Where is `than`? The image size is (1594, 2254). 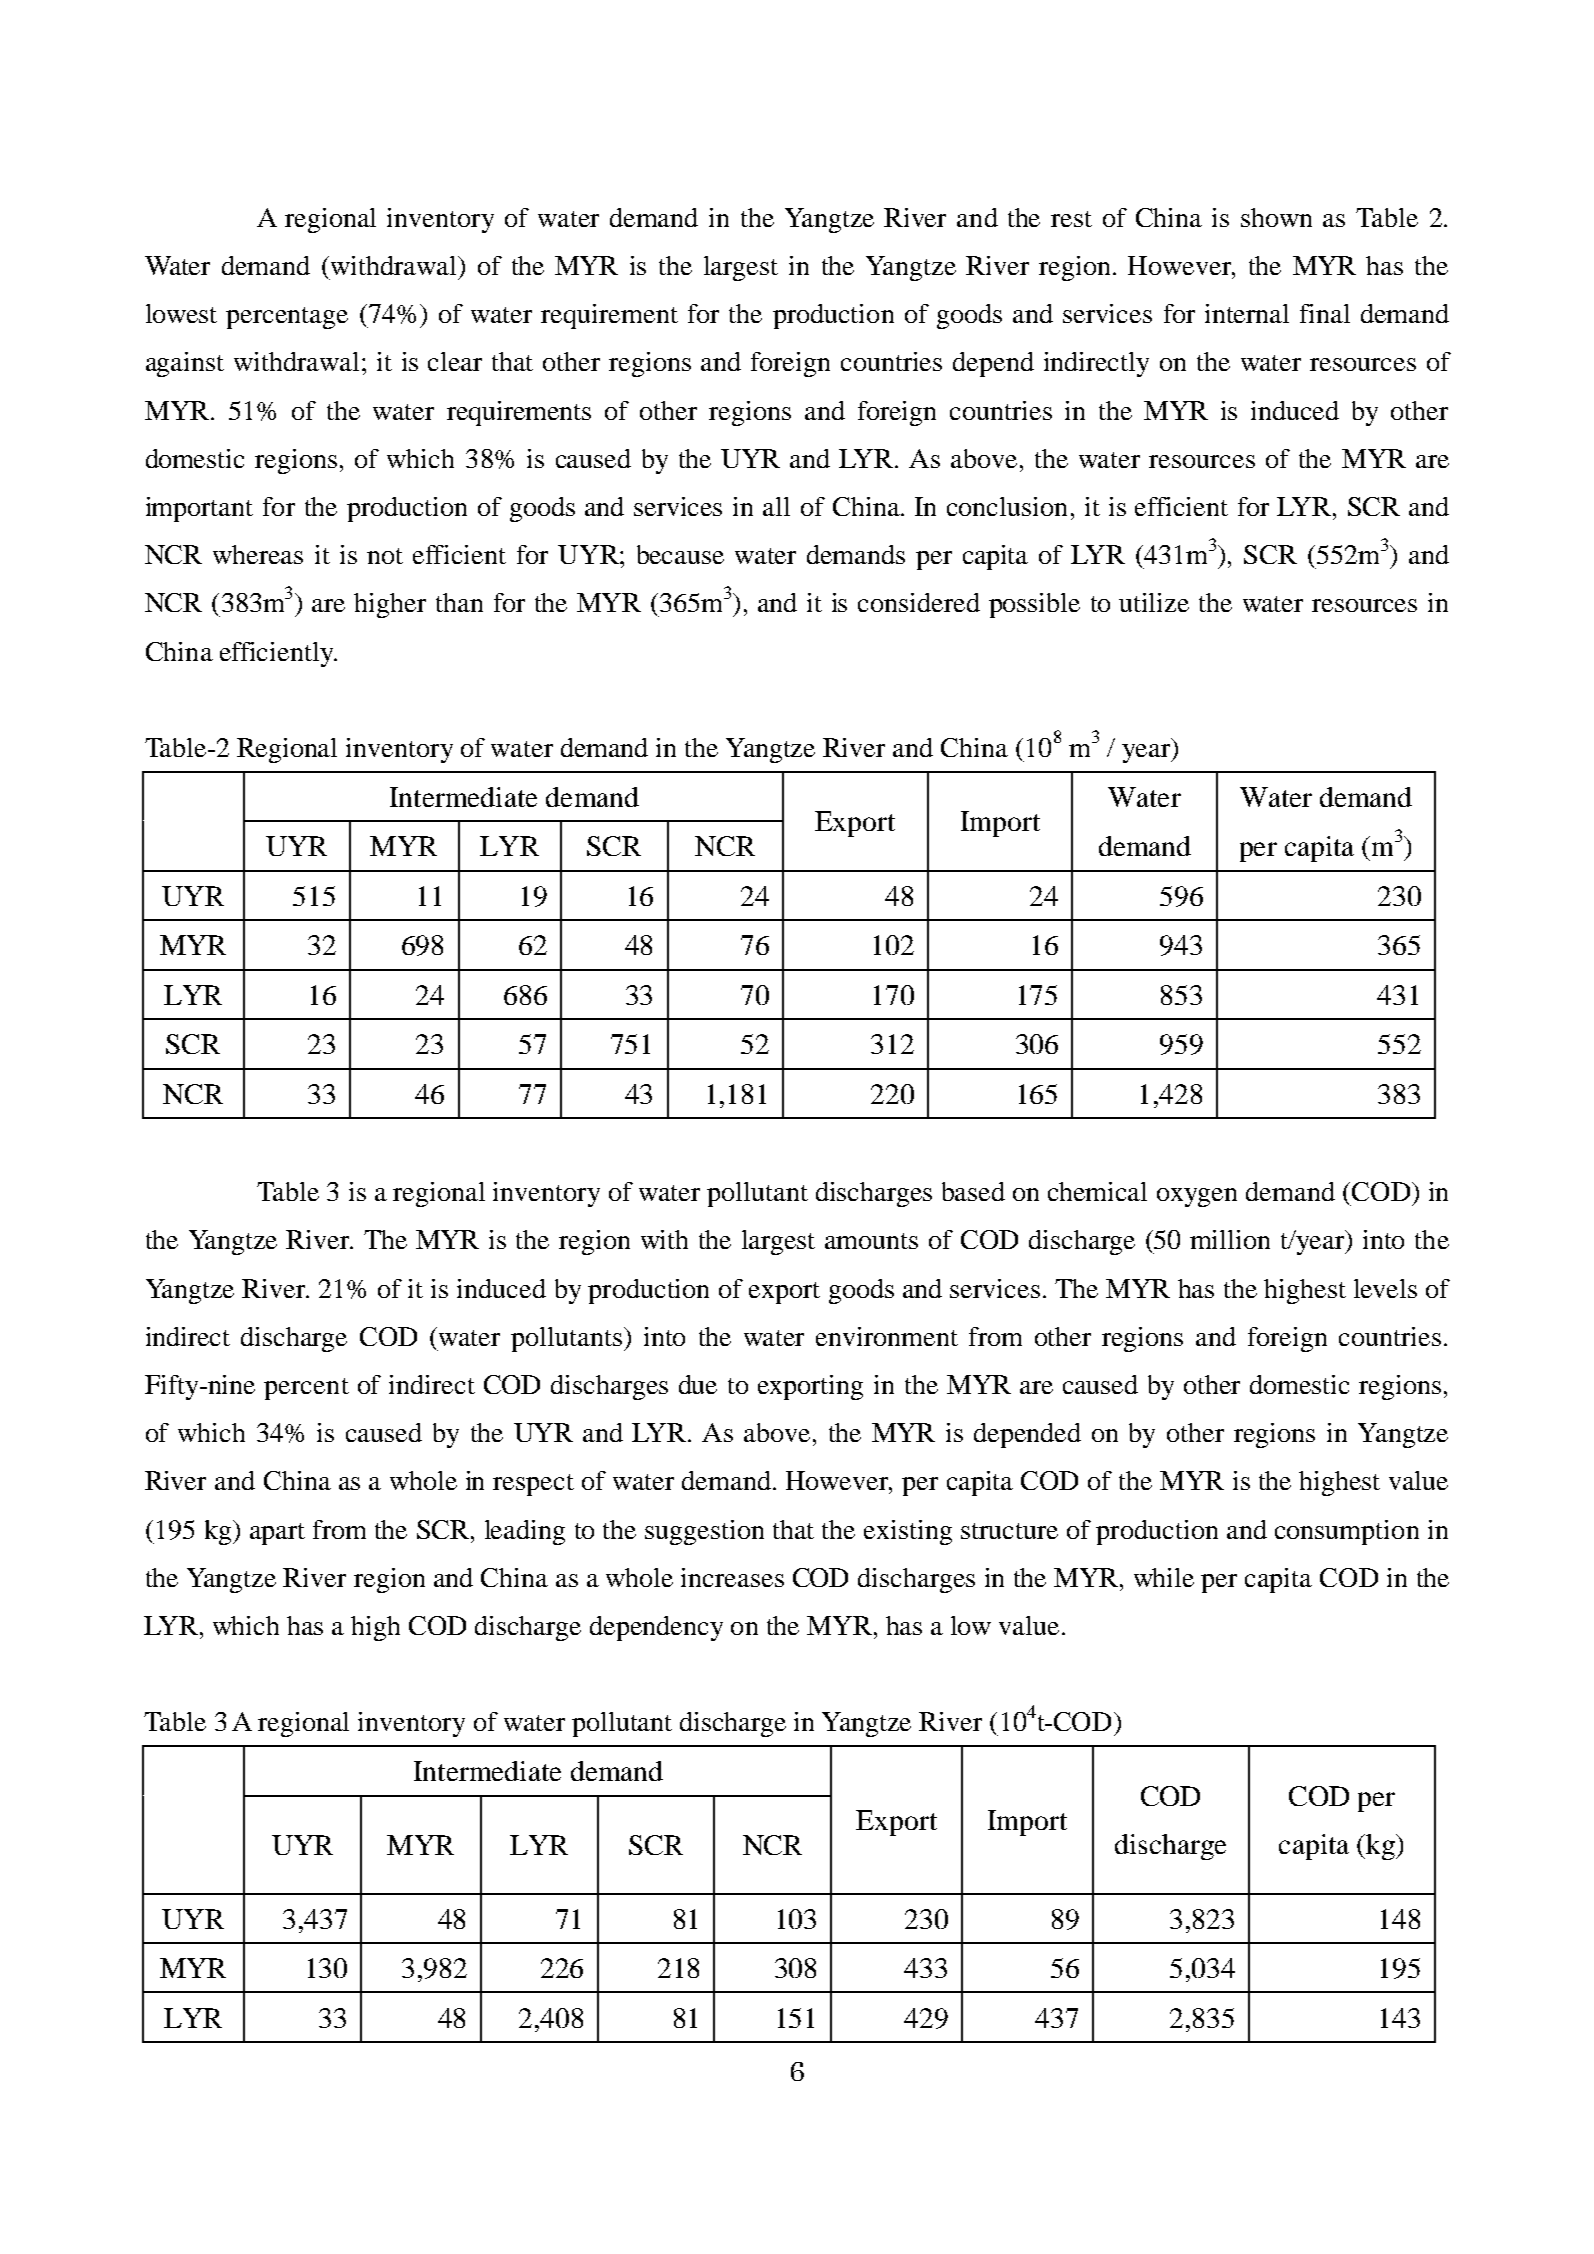
than is located at coordinates (459, 602).
